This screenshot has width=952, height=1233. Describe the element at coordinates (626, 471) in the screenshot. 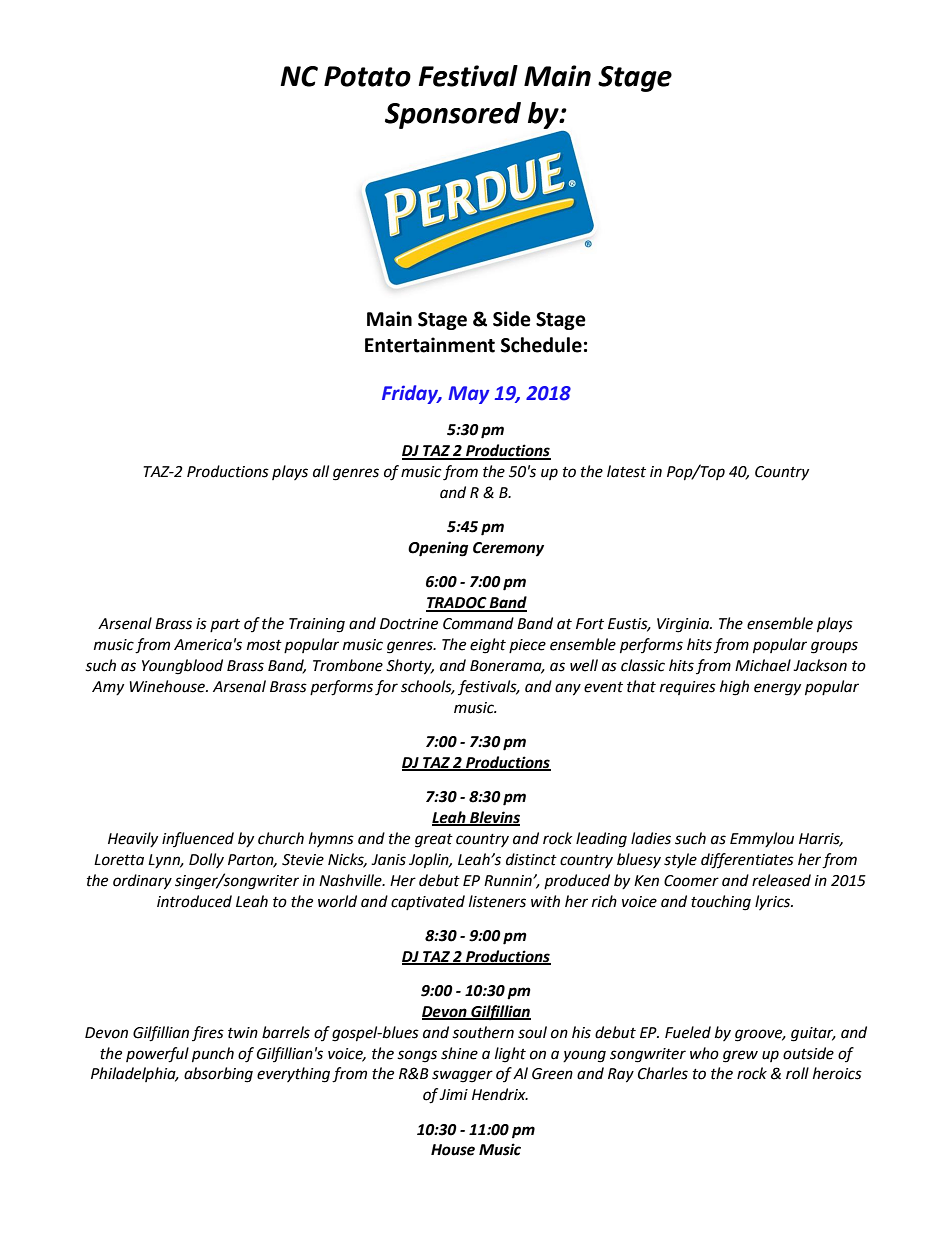

I see `latest` at that location.
